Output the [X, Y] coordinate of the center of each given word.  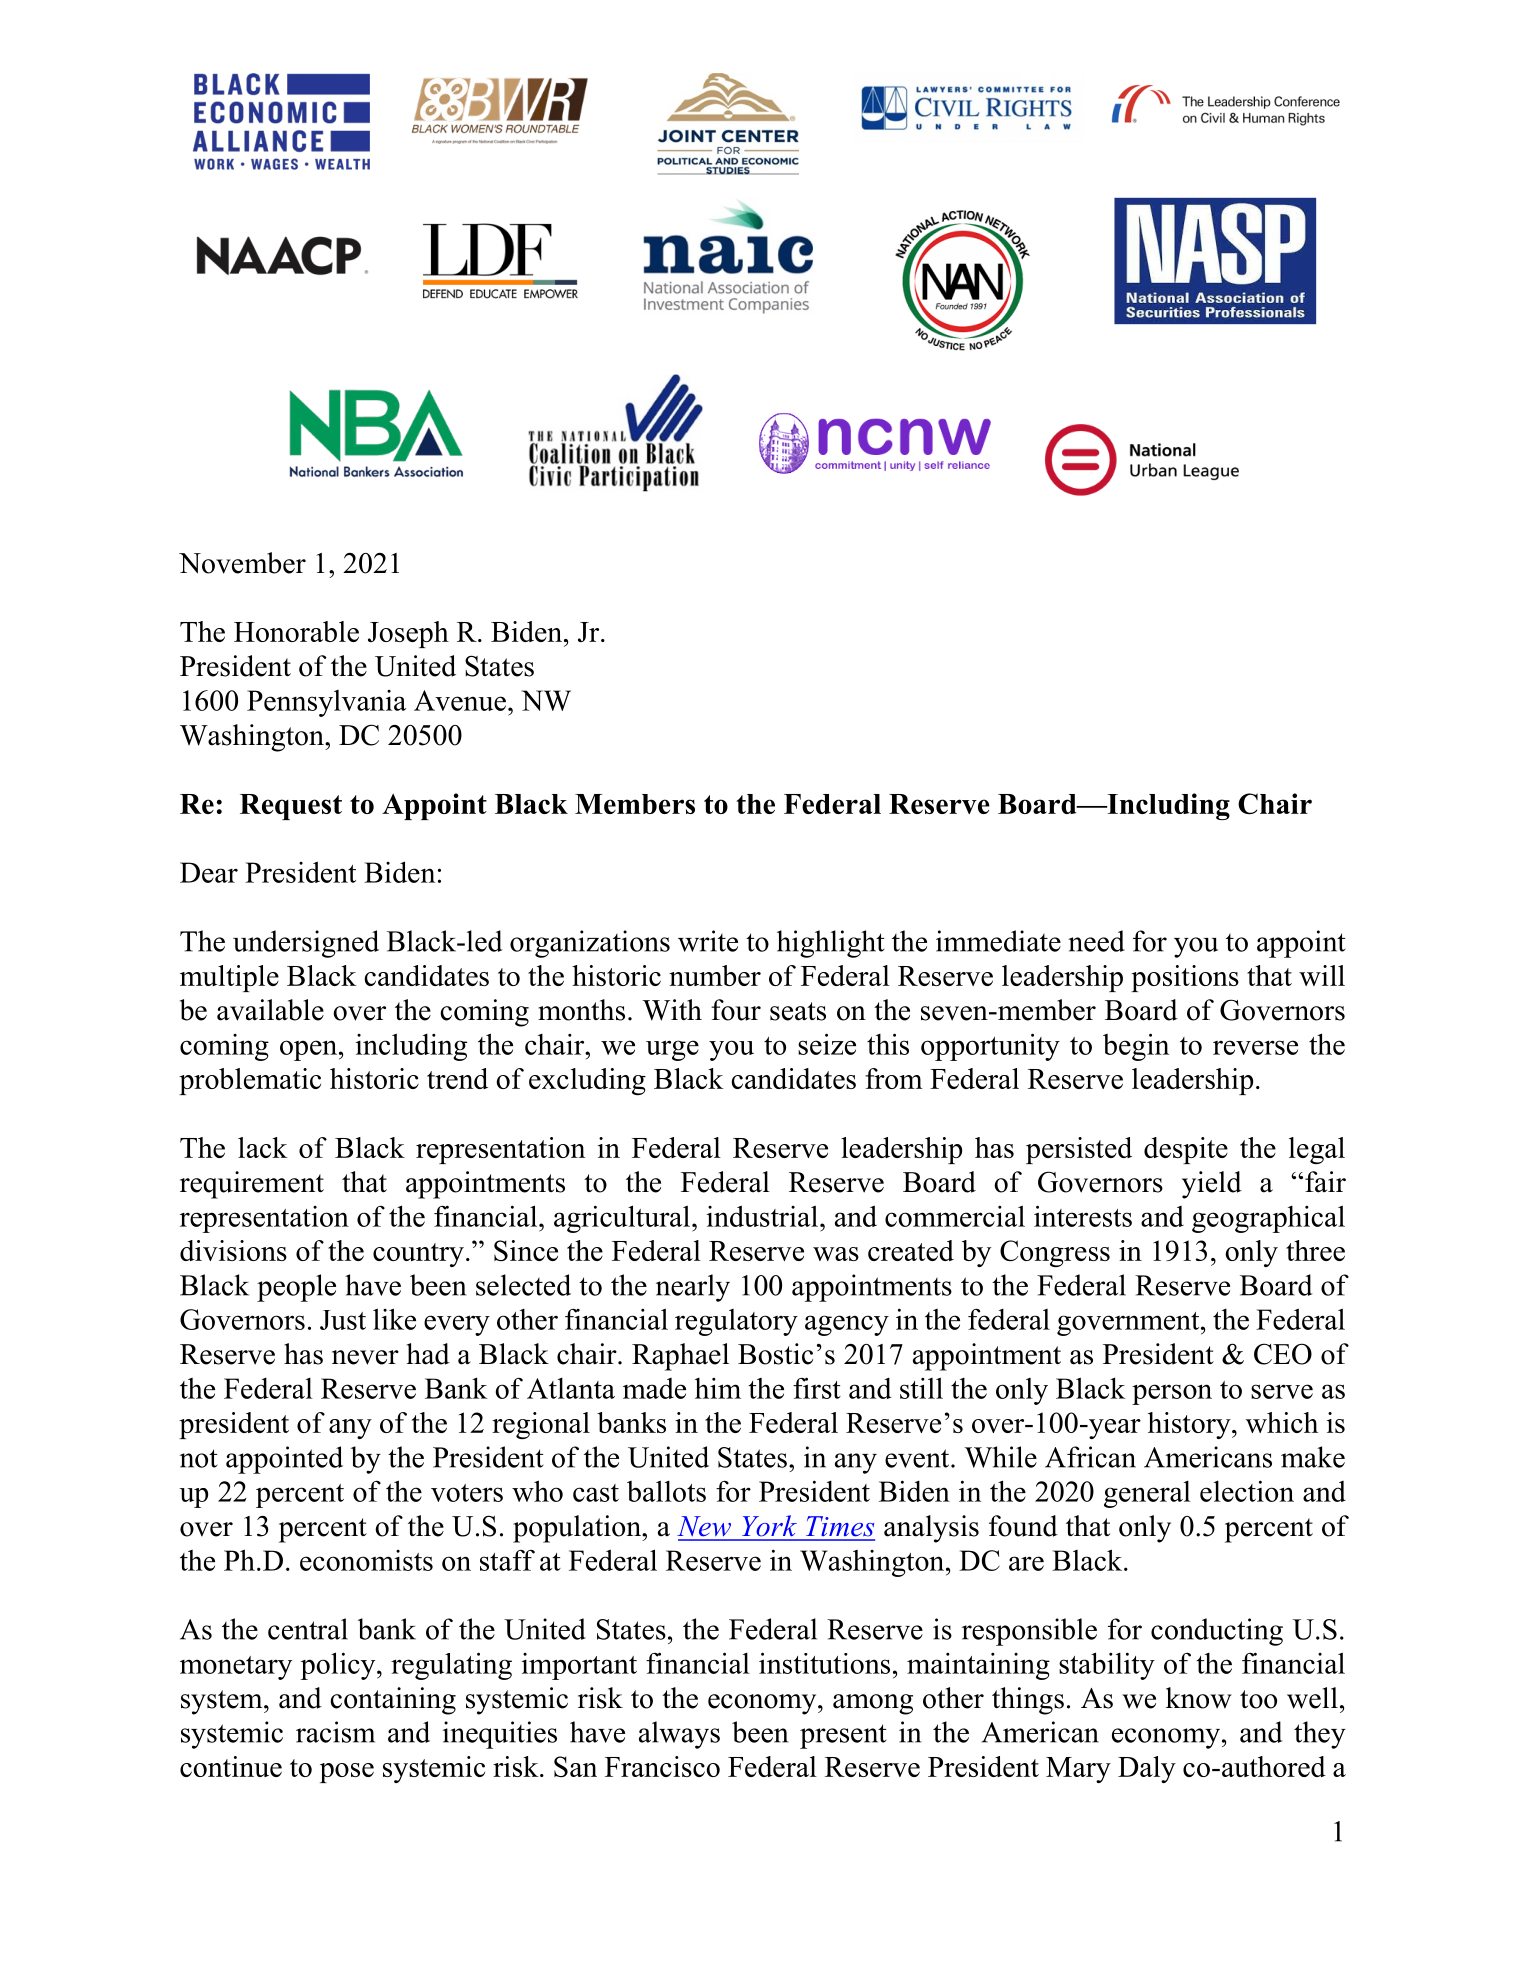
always [679, 1735]
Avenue [460, 700]
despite [1186, 1150]
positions [1185, 978]
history [1190, 1425]
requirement [252, 1185]
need [1096, 941]
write [708, 941]
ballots [666, 1491]
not [199, 1458]
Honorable [296, 631]
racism [335, 1732]
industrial [762, 1216]
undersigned [306, 944]
